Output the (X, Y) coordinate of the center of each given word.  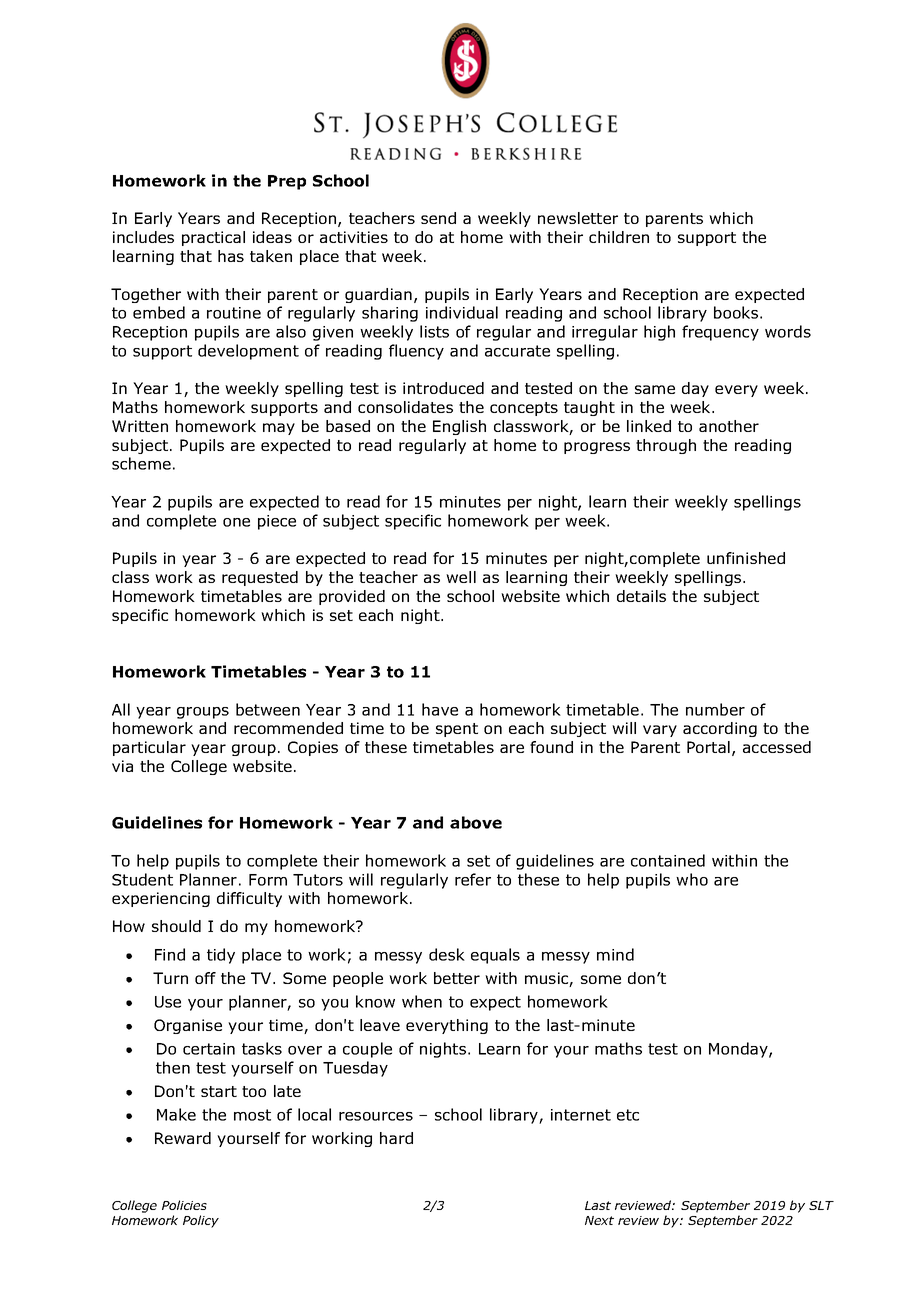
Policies (184, 1205)
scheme (141, 463)
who (692, 879)
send (438, 218)
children (619, 237)
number (715, 709)
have (440, 709)
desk (447, 954)
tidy (221, 956)
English (459, 427)
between (268, 709)
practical (213, 238)
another (729, 426)
